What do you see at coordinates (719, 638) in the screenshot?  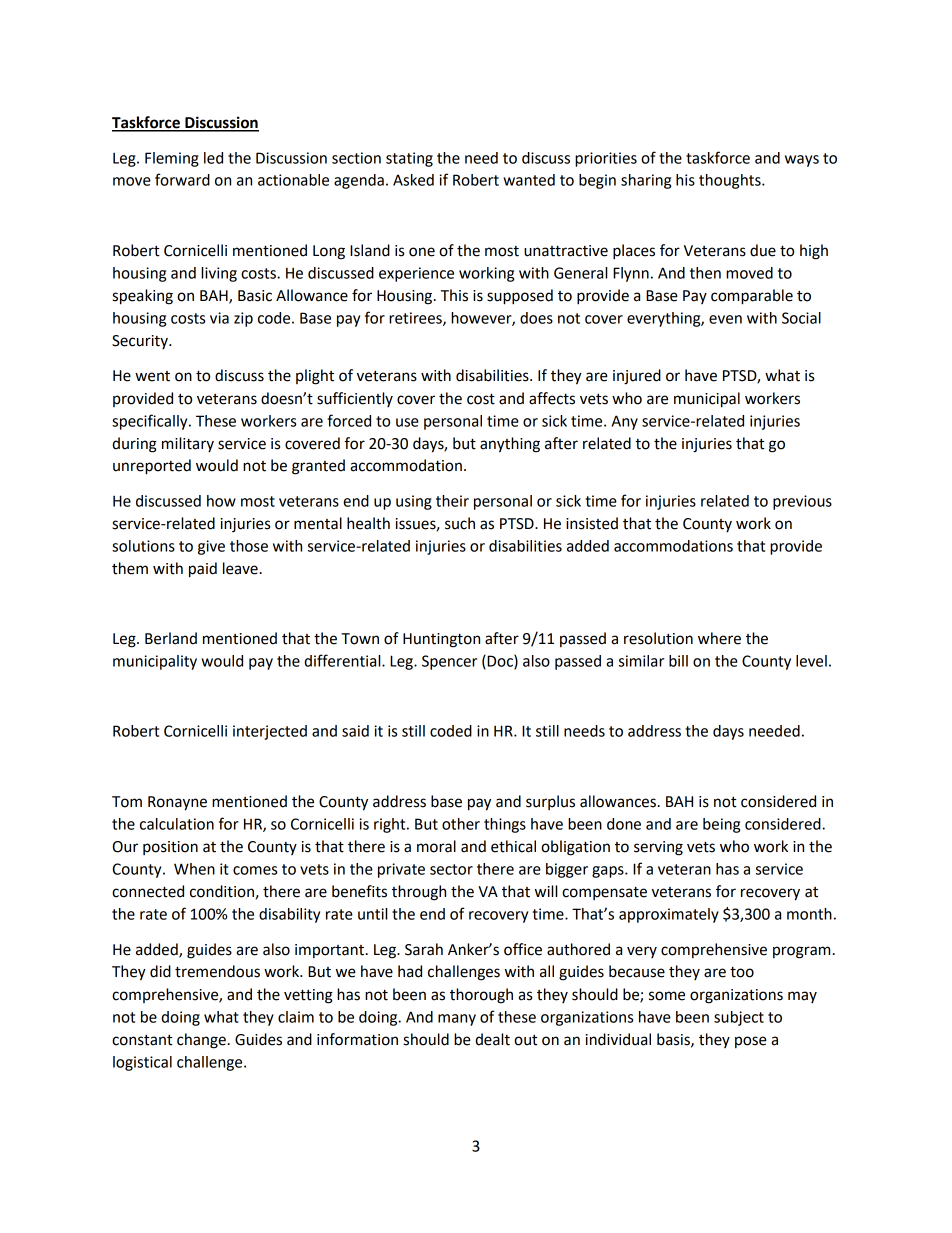 I see `where` at bounding box center [719, 638].
